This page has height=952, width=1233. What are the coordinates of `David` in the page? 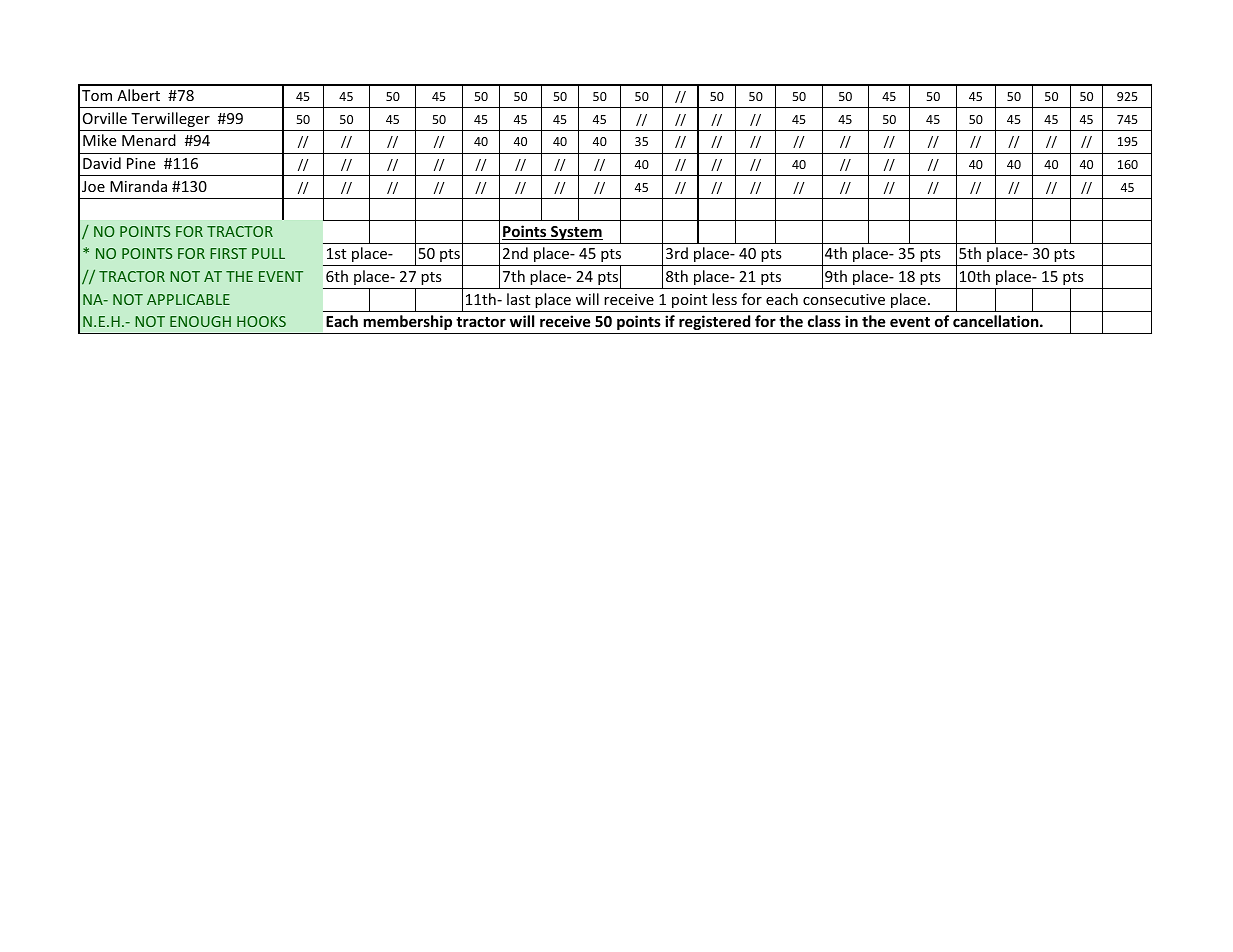 It's located at (102, 163).
